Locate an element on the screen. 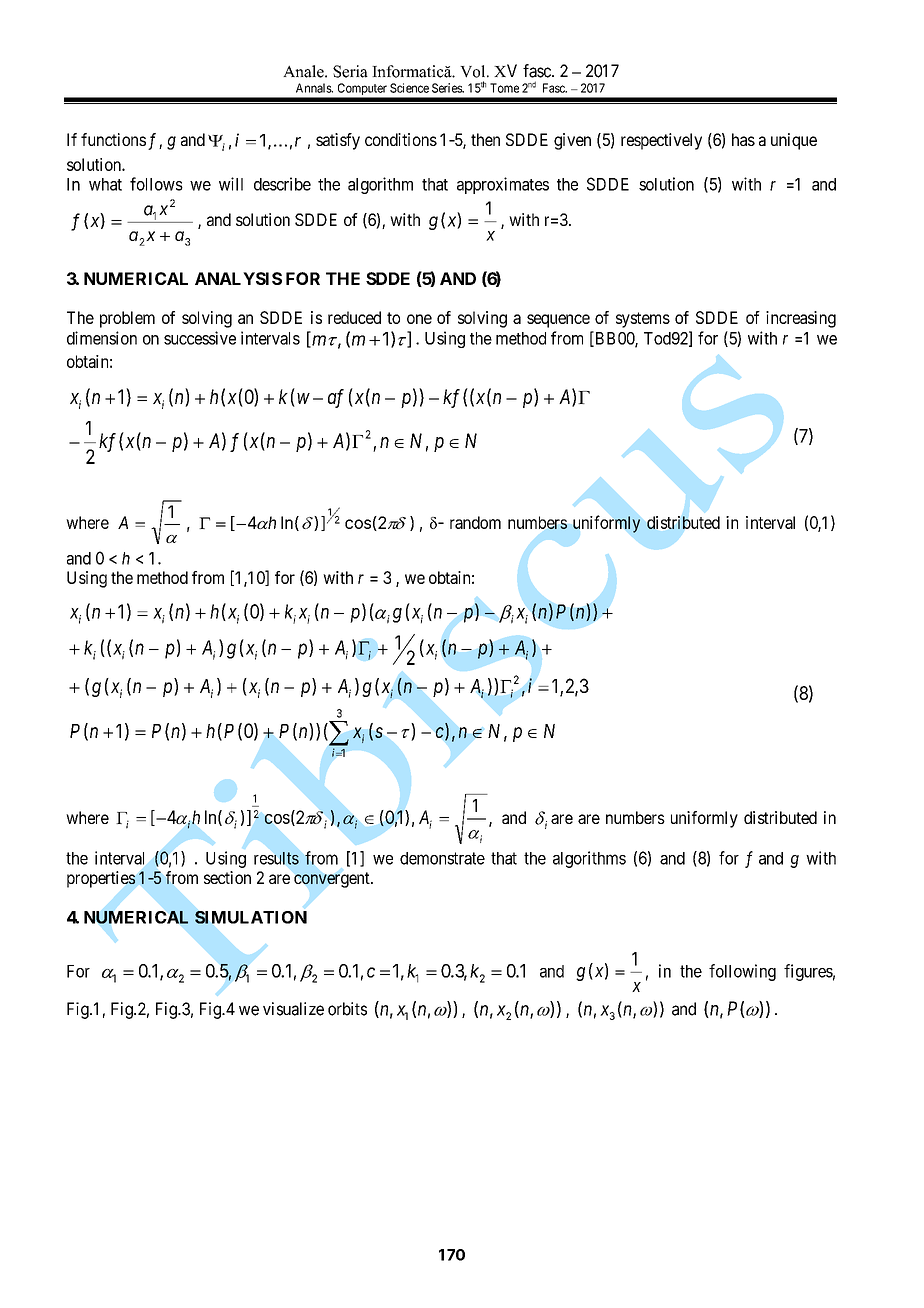 The height and width of the screenshot is (1308, 924). follows is located at coordinates (156, 184).
